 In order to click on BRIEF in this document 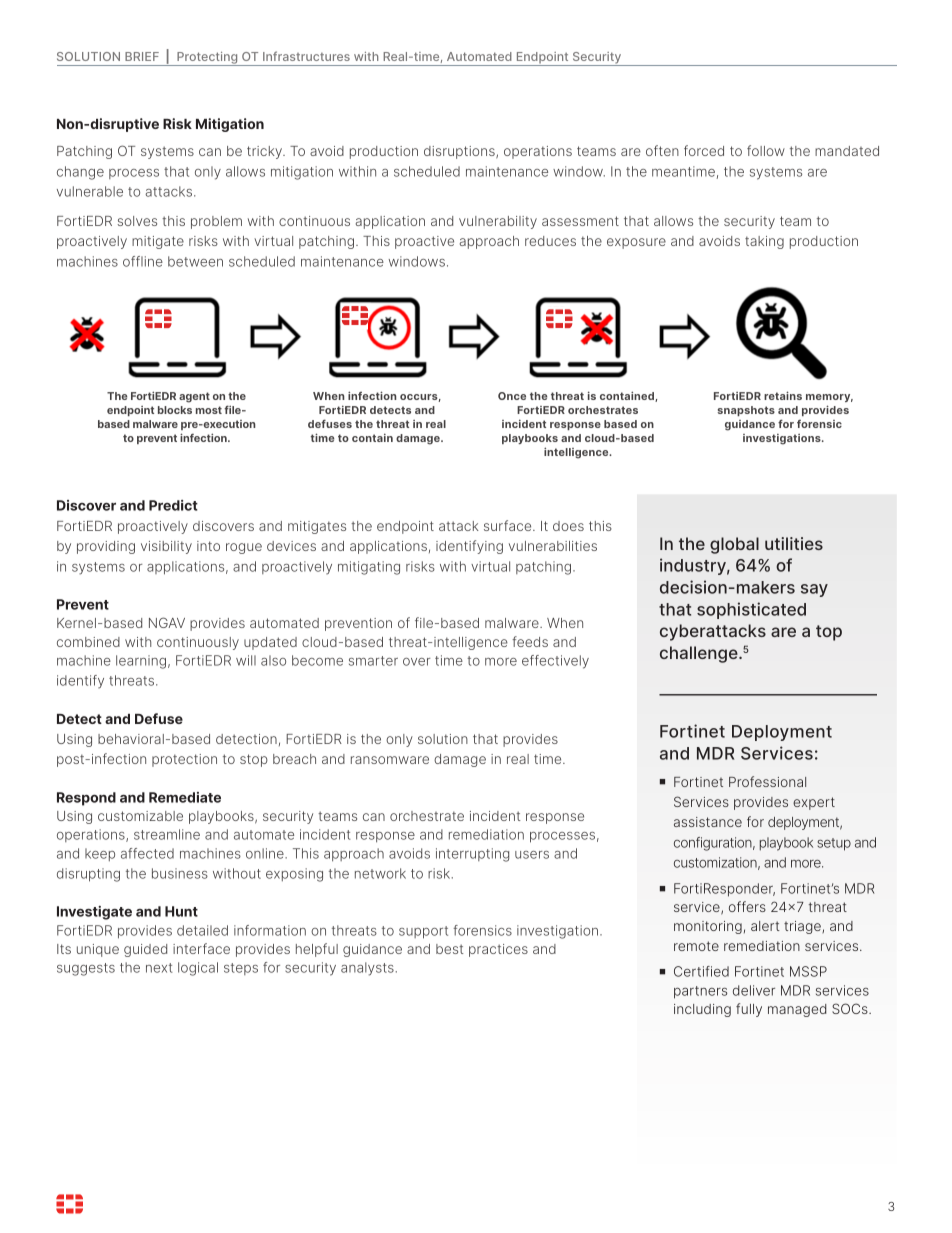, I will do `click(142, 56)`.
